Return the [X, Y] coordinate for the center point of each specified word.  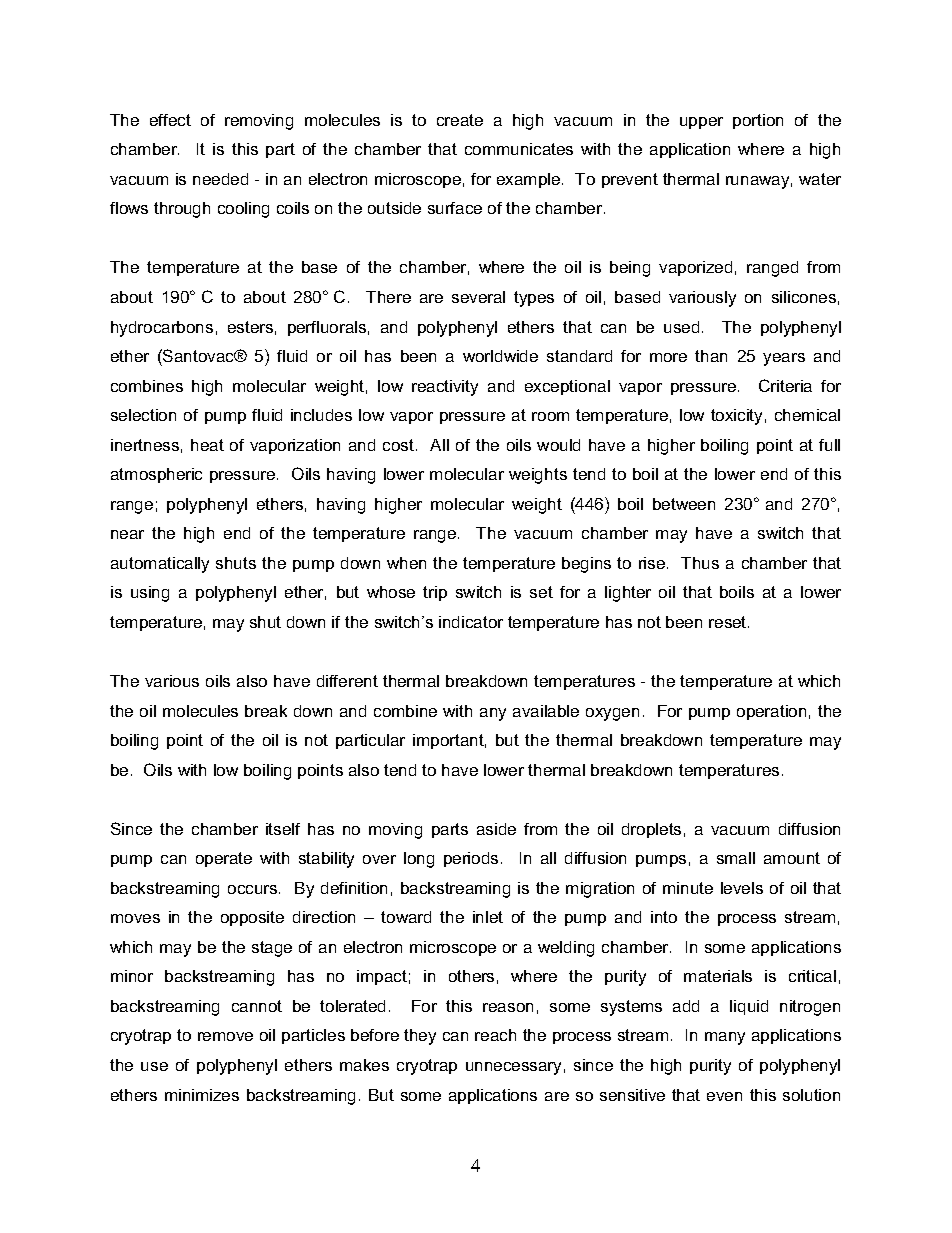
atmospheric [156, 475]
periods [471, 859]
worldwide [500, 356]
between [684, 504]
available [546, 711]
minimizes [202, 1095]
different [347, 681]
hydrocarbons [162, 329]
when [406, 563]
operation [771, 712]
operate [224, 859]
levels [742, 888]
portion [758, 121]
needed [220, 179]
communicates [519, 149]
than [711, 356]
